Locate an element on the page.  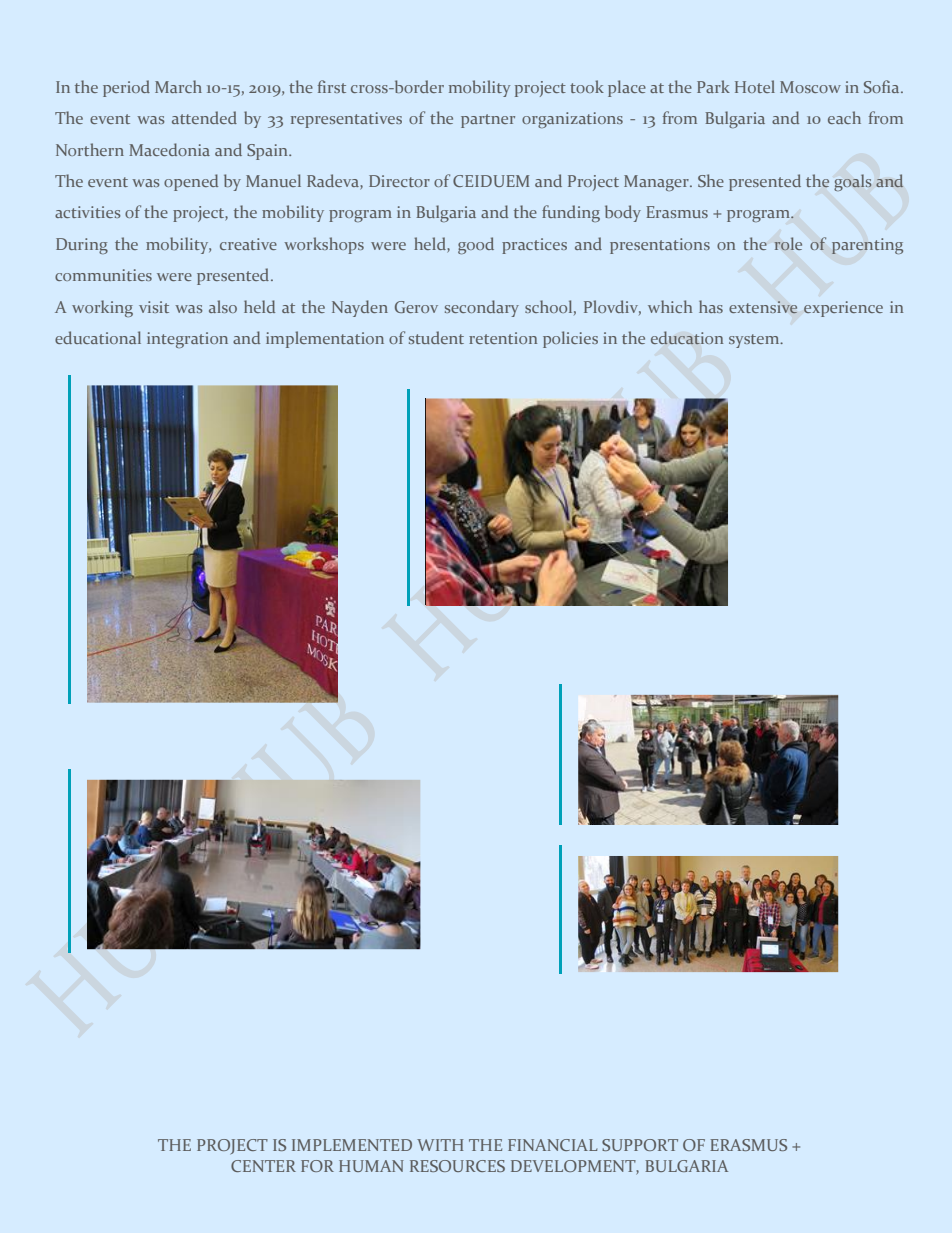
CENTER is located at coordinates (263, 1166).
